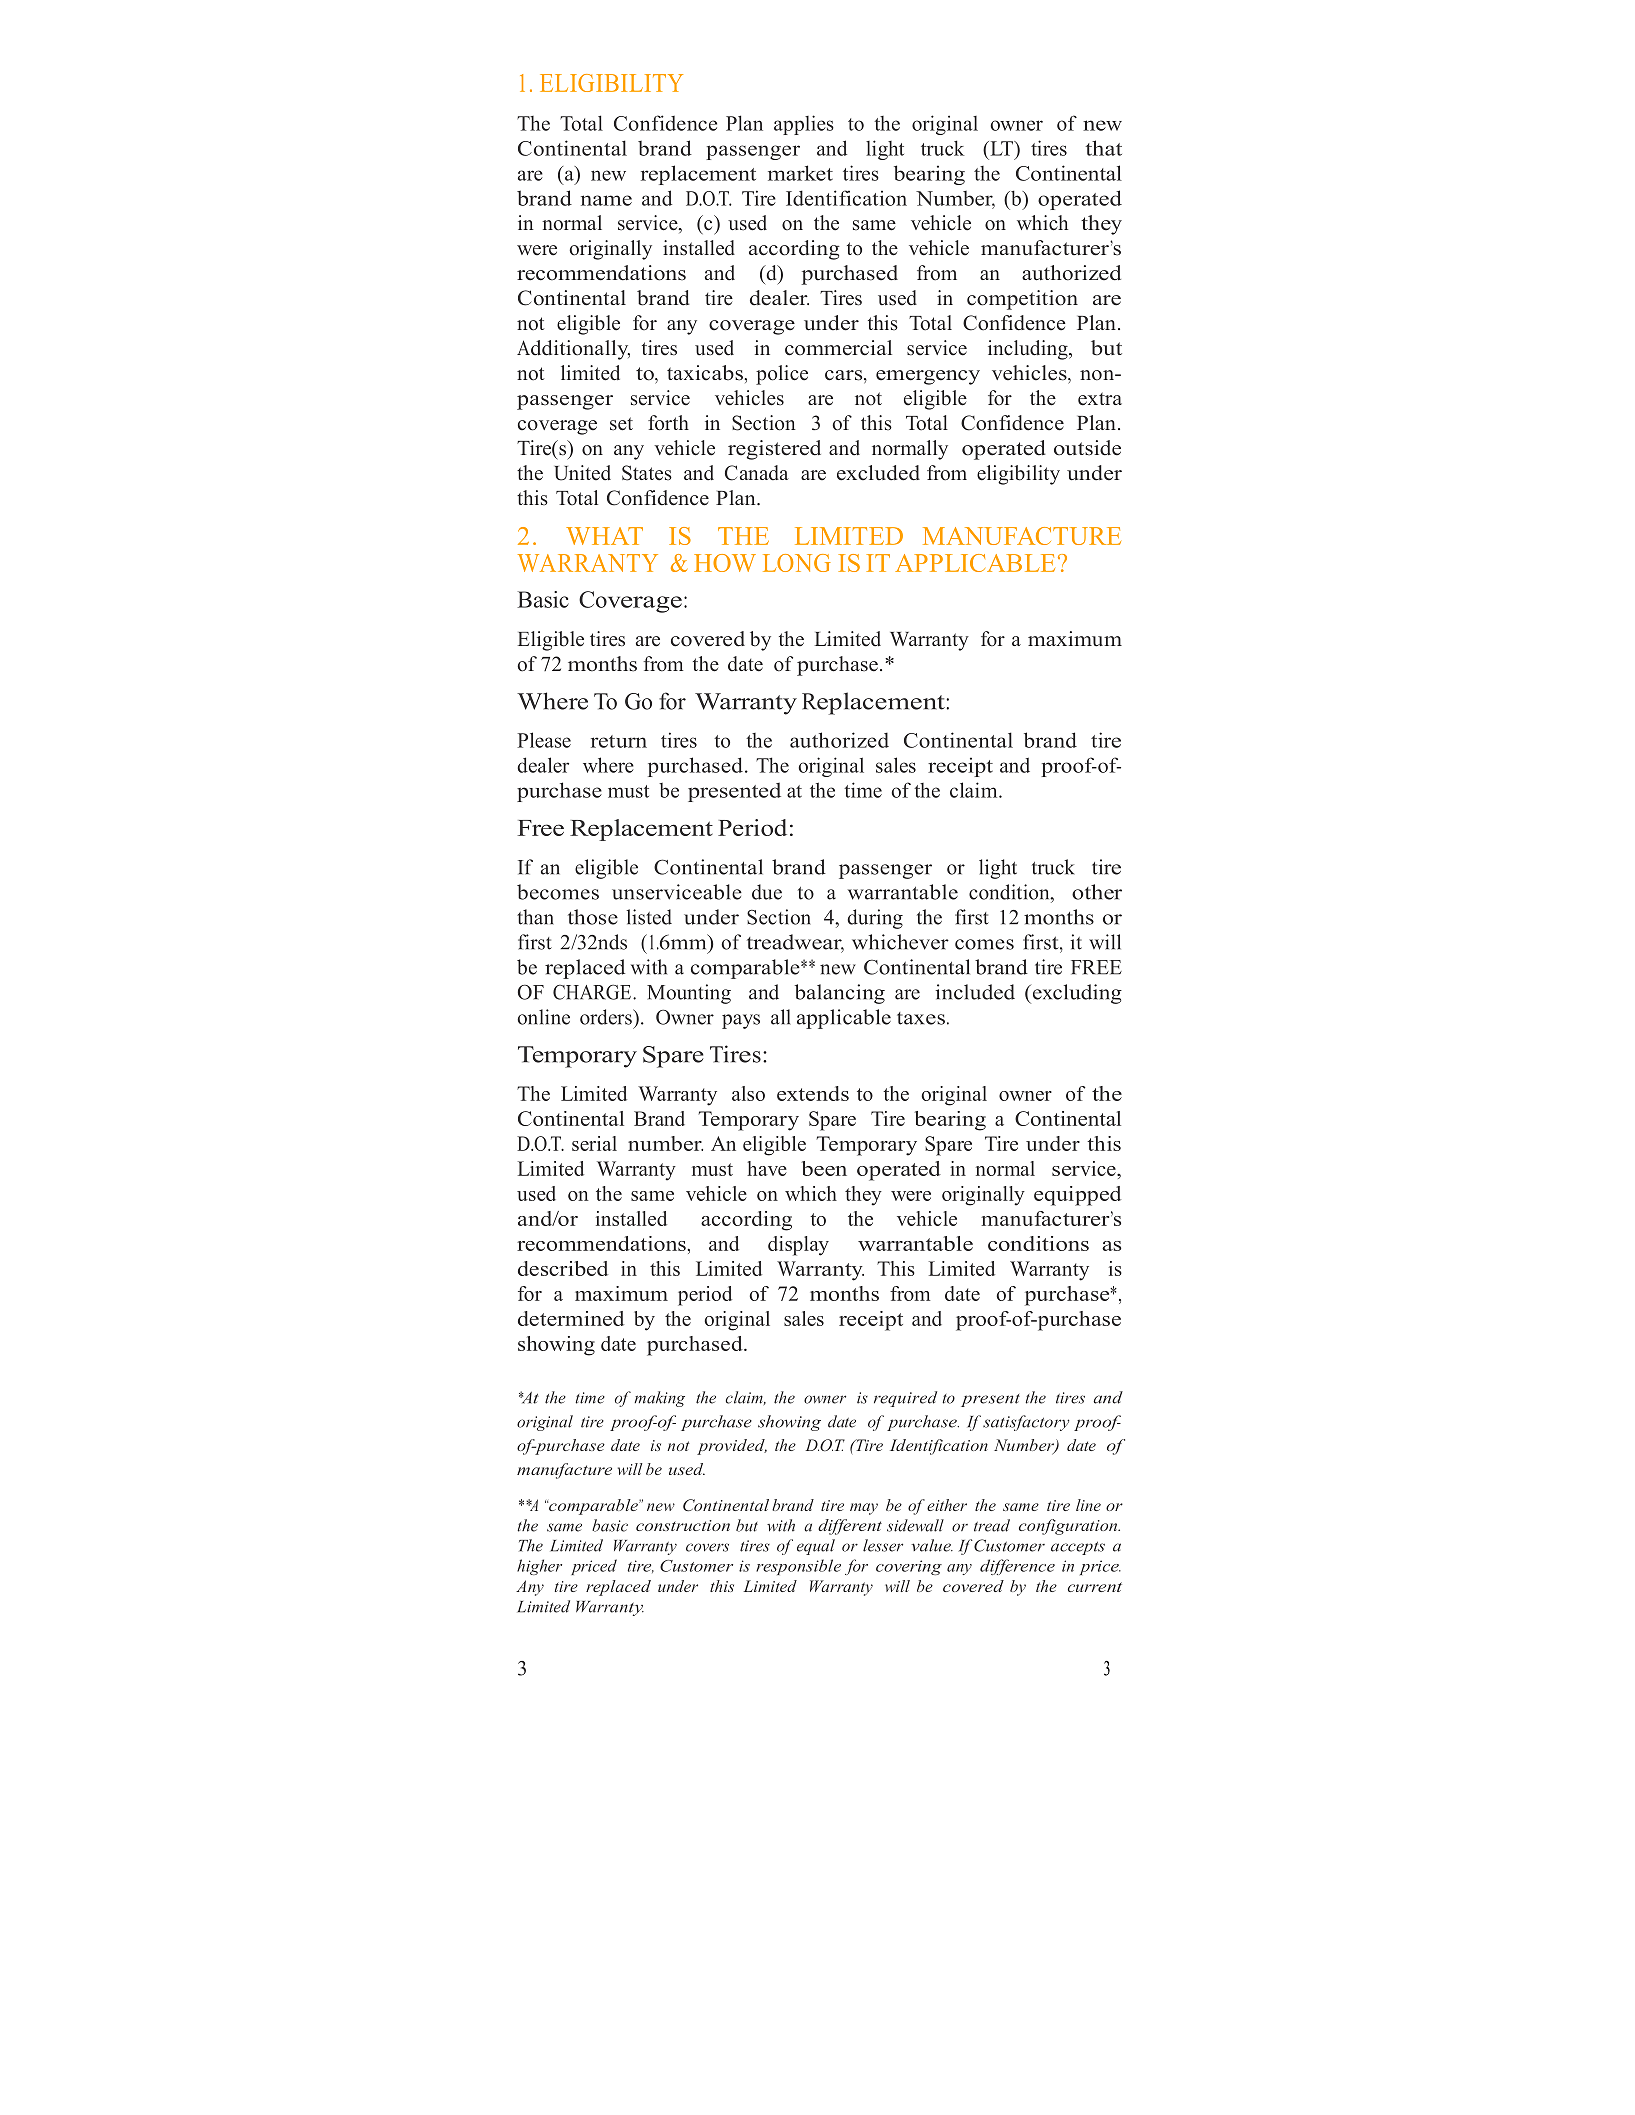 The width and height of the screenshot is (1635, 2115). What do you see at coordinates (824, 1168) in the screenshot?
I see `been` at bounding box center [824, 1168].
